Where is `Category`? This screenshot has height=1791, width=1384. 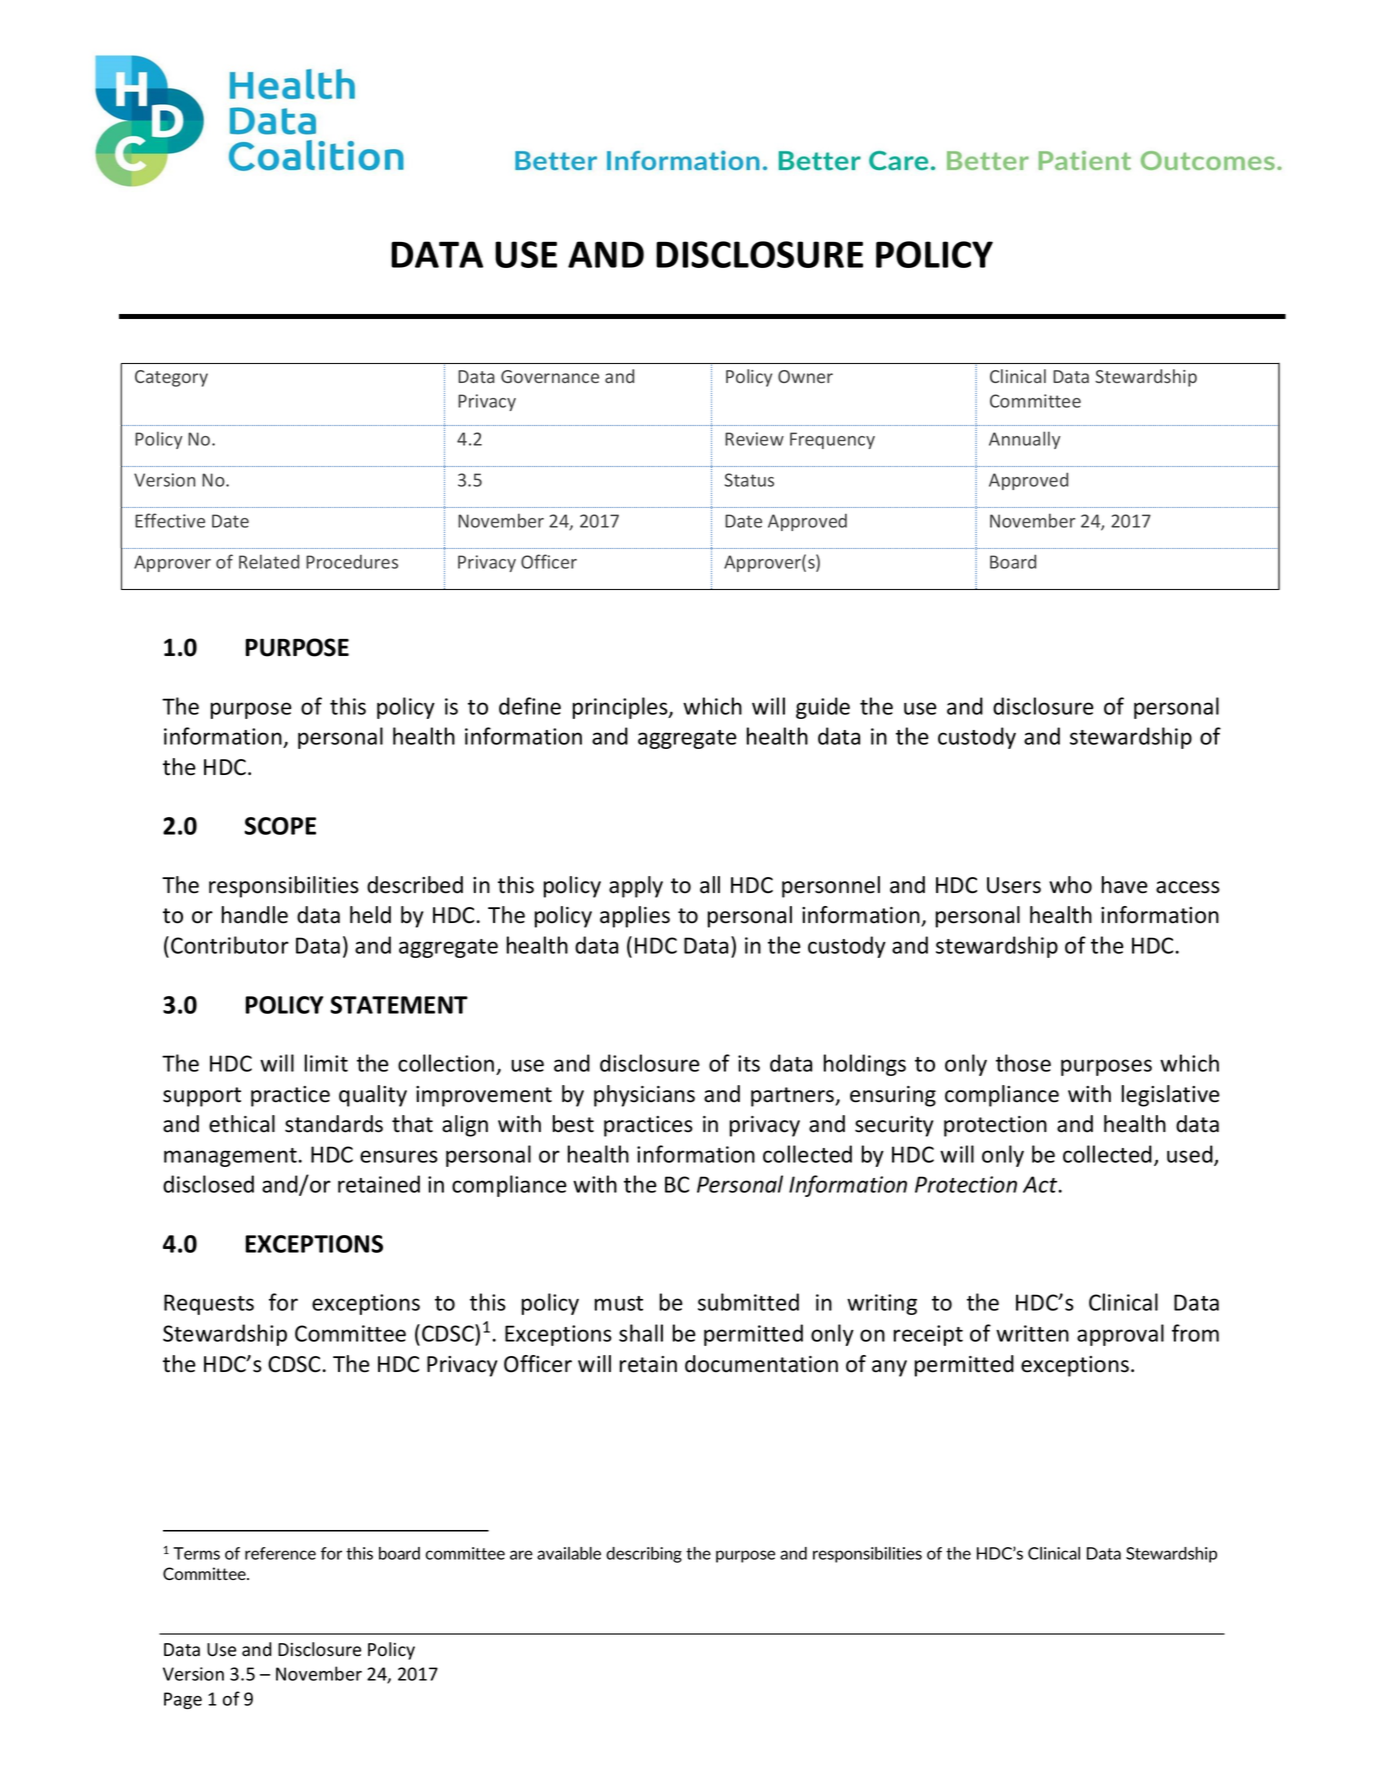 Category is located at coordinates (171, 378).
